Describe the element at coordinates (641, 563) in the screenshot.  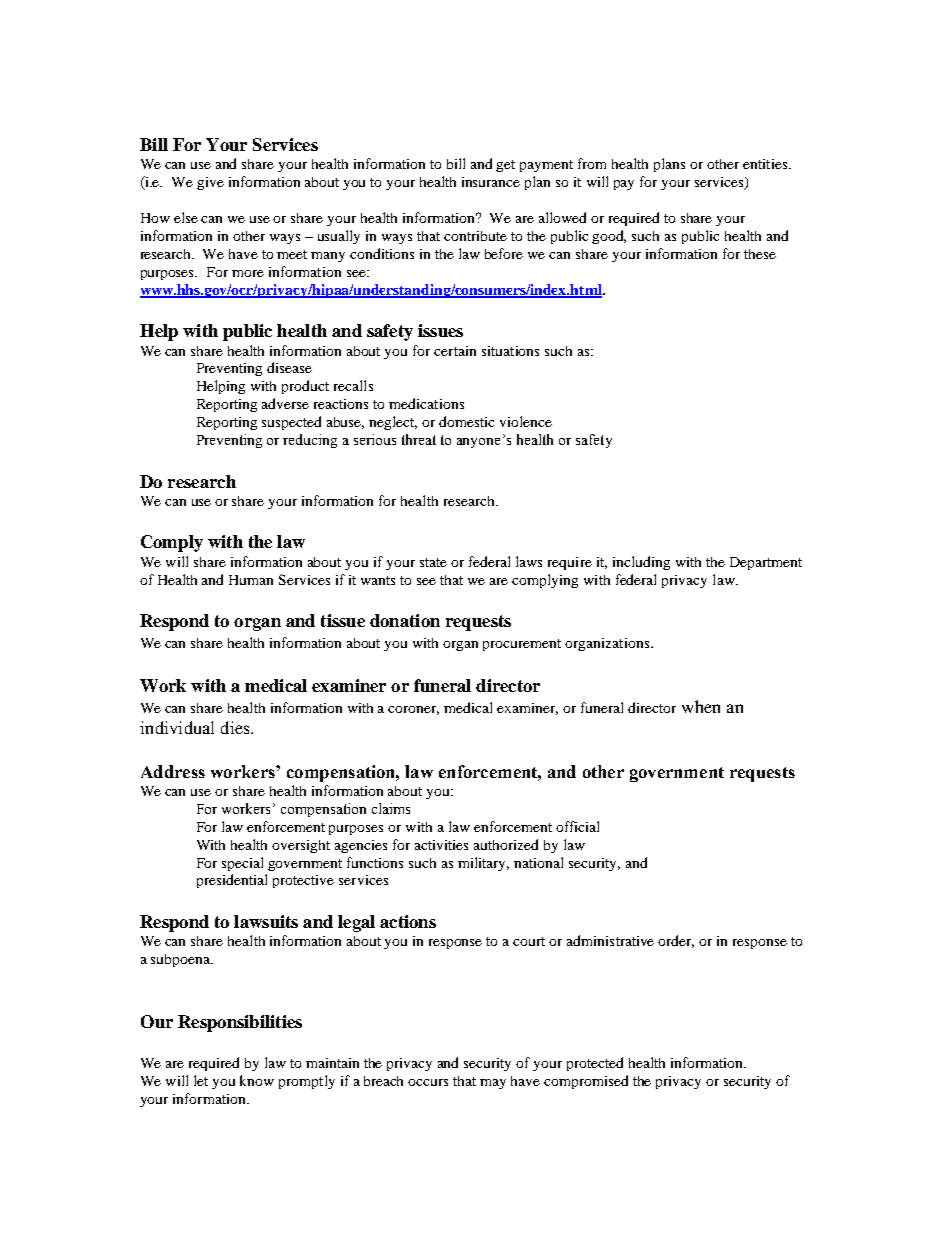
I see `including` at that location.
